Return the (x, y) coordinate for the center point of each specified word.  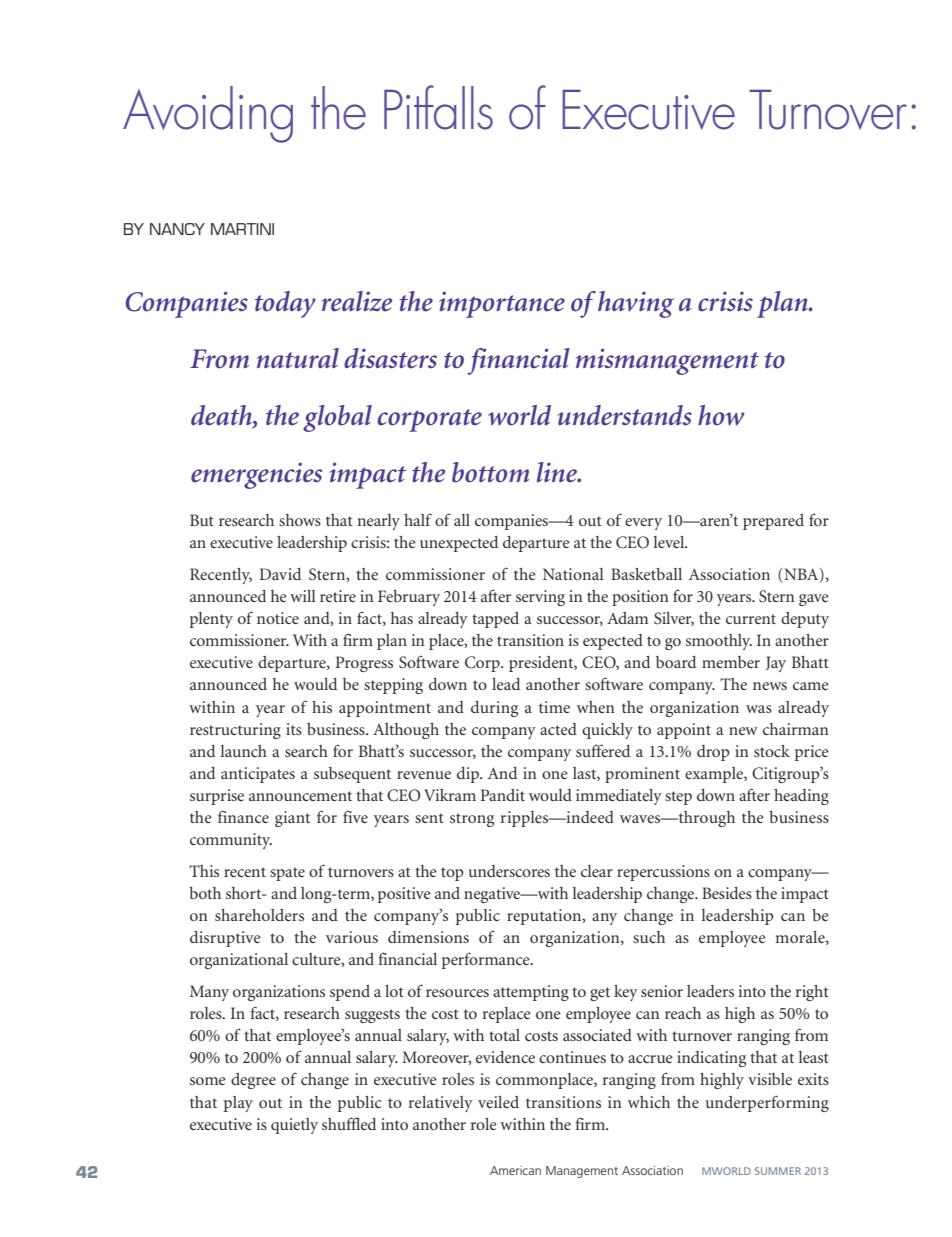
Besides (727, 893)
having (636, 304)
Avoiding (208, 114)
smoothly (719, 642)
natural (298, 358)
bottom (491, 472)
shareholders (259, 915)
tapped (495, 620)
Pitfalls (438, 107)
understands (625, 415)
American (515, 1170)
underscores (509, 871)
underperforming (767, 1103)
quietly (294, 1126)
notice (278, 618)
